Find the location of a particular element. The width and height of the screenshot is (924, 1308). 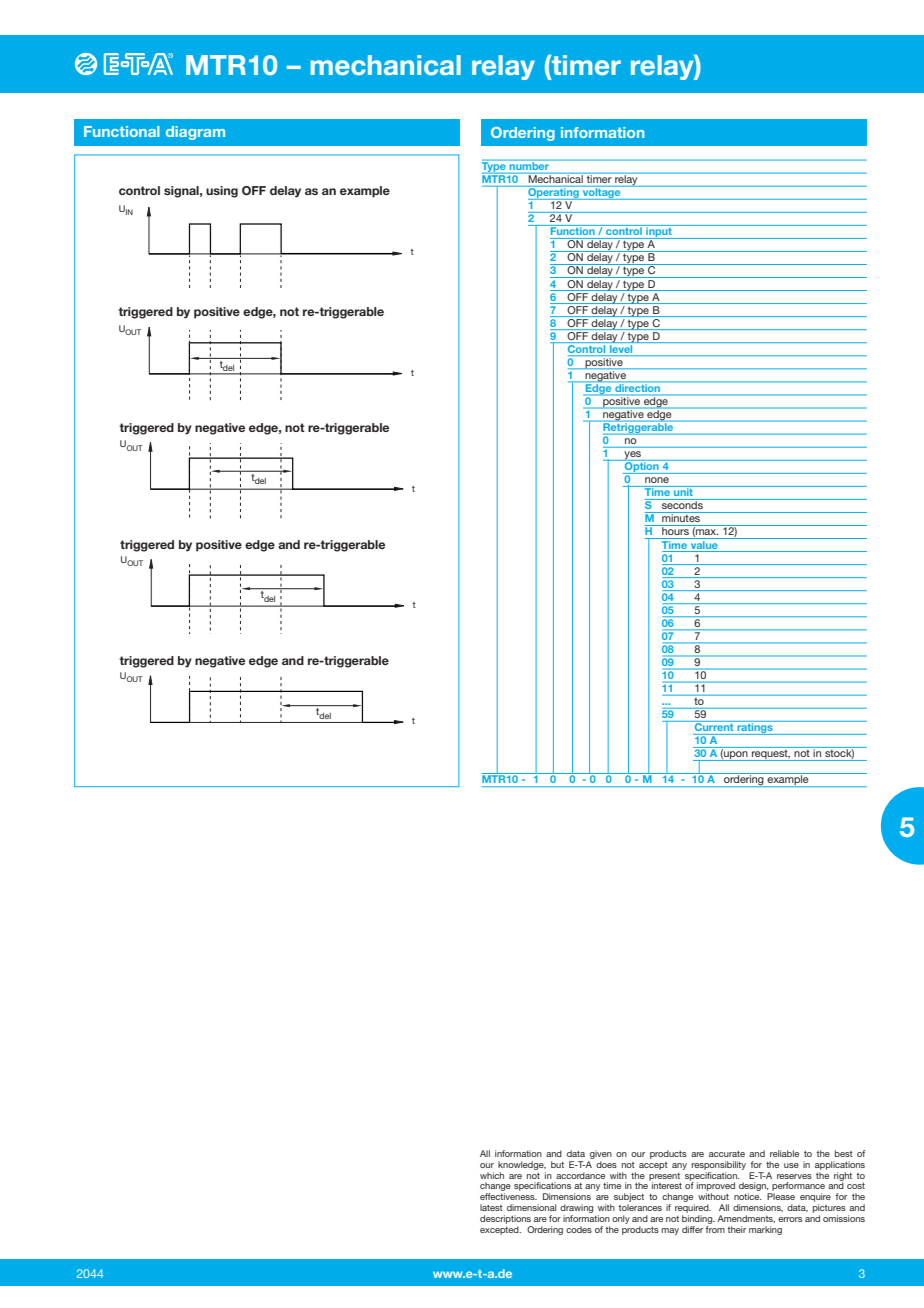

number is located at coordinates (529, 166).
